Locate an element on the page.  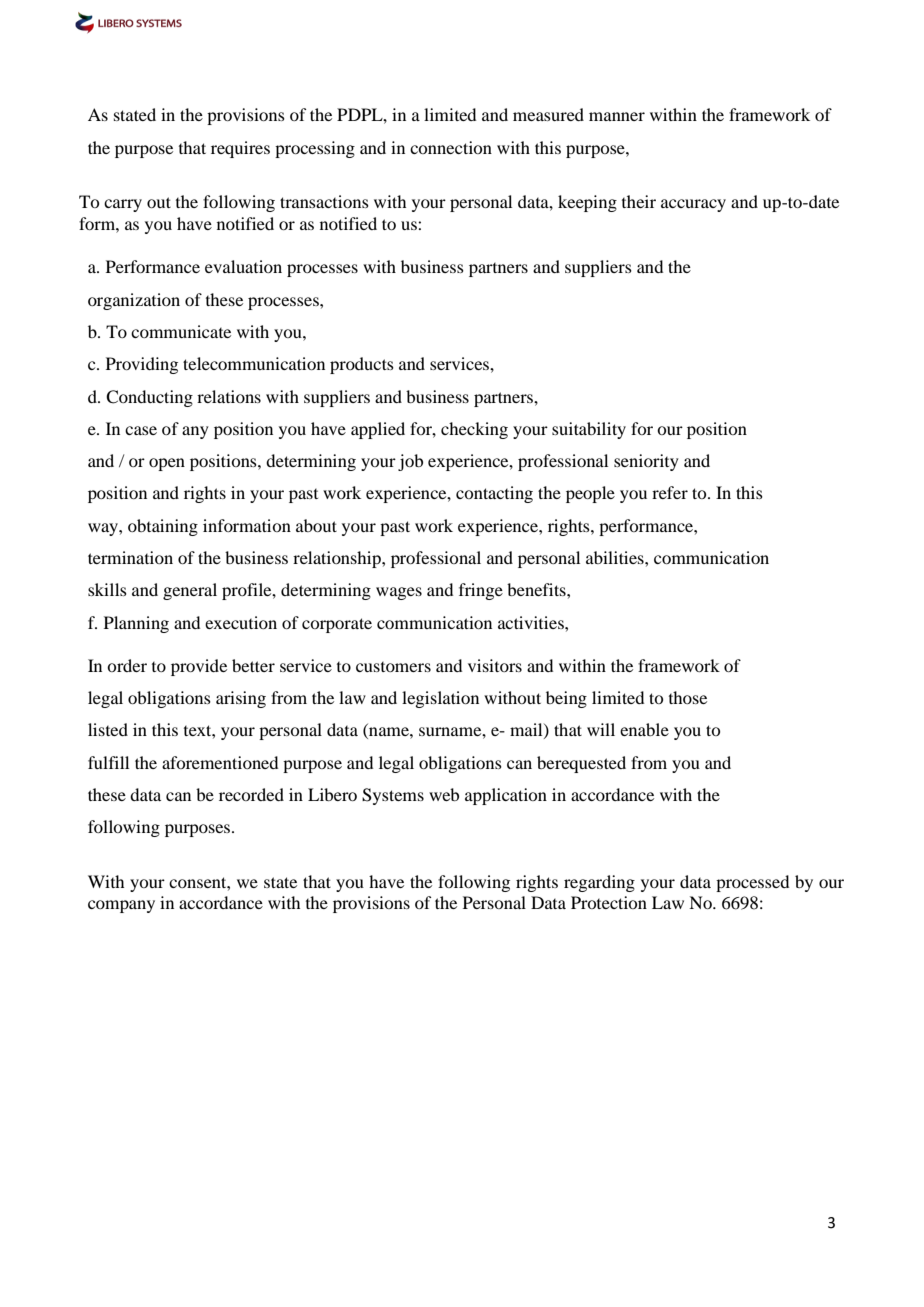
requires is located at coordinates (240, 149).
